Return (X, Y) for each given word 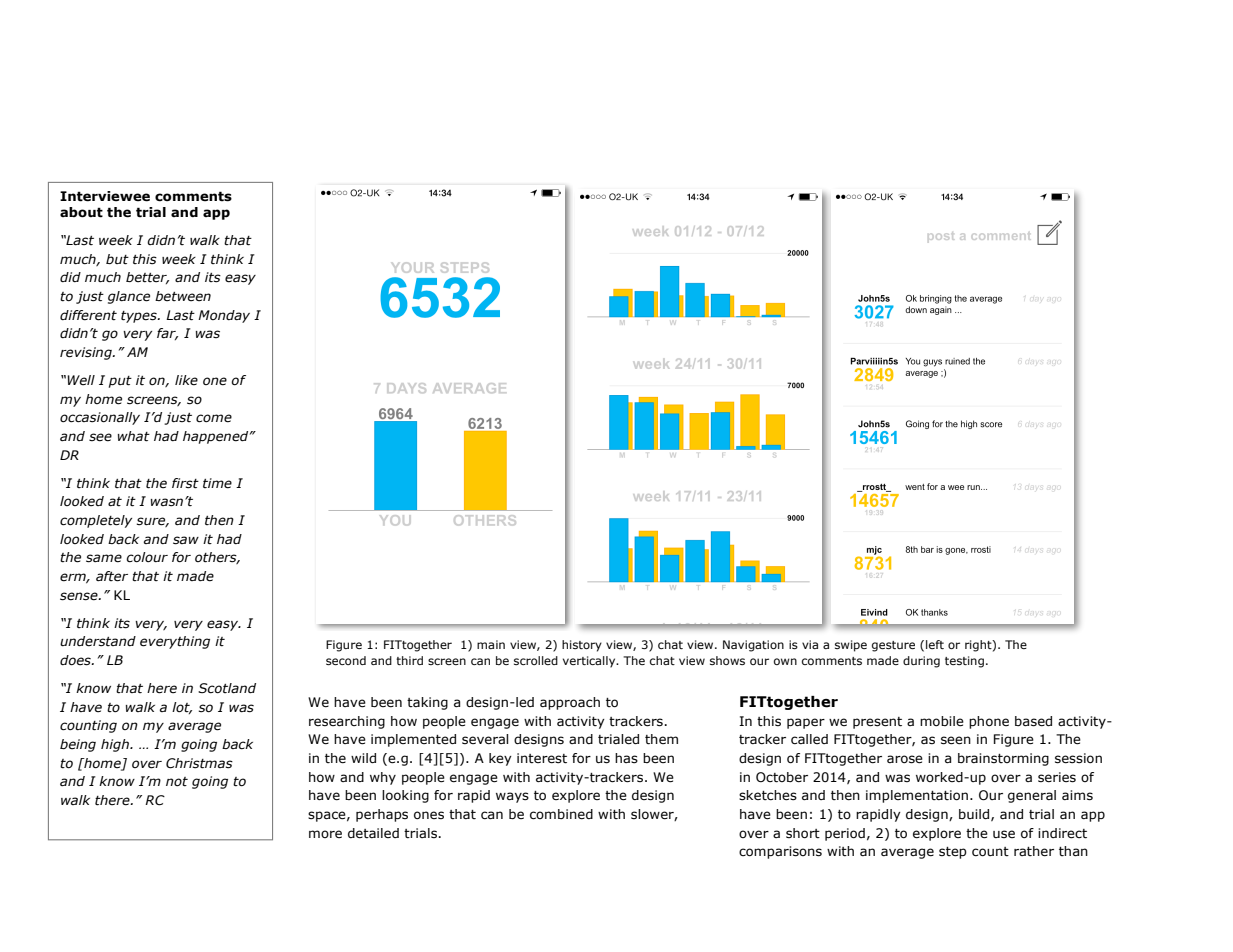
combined (561, 814)
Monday (224, 316)
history (582, 646)
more (325, 834)
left (935, 644)
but (117, 259)
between (183, 296)
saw (186, 540)
